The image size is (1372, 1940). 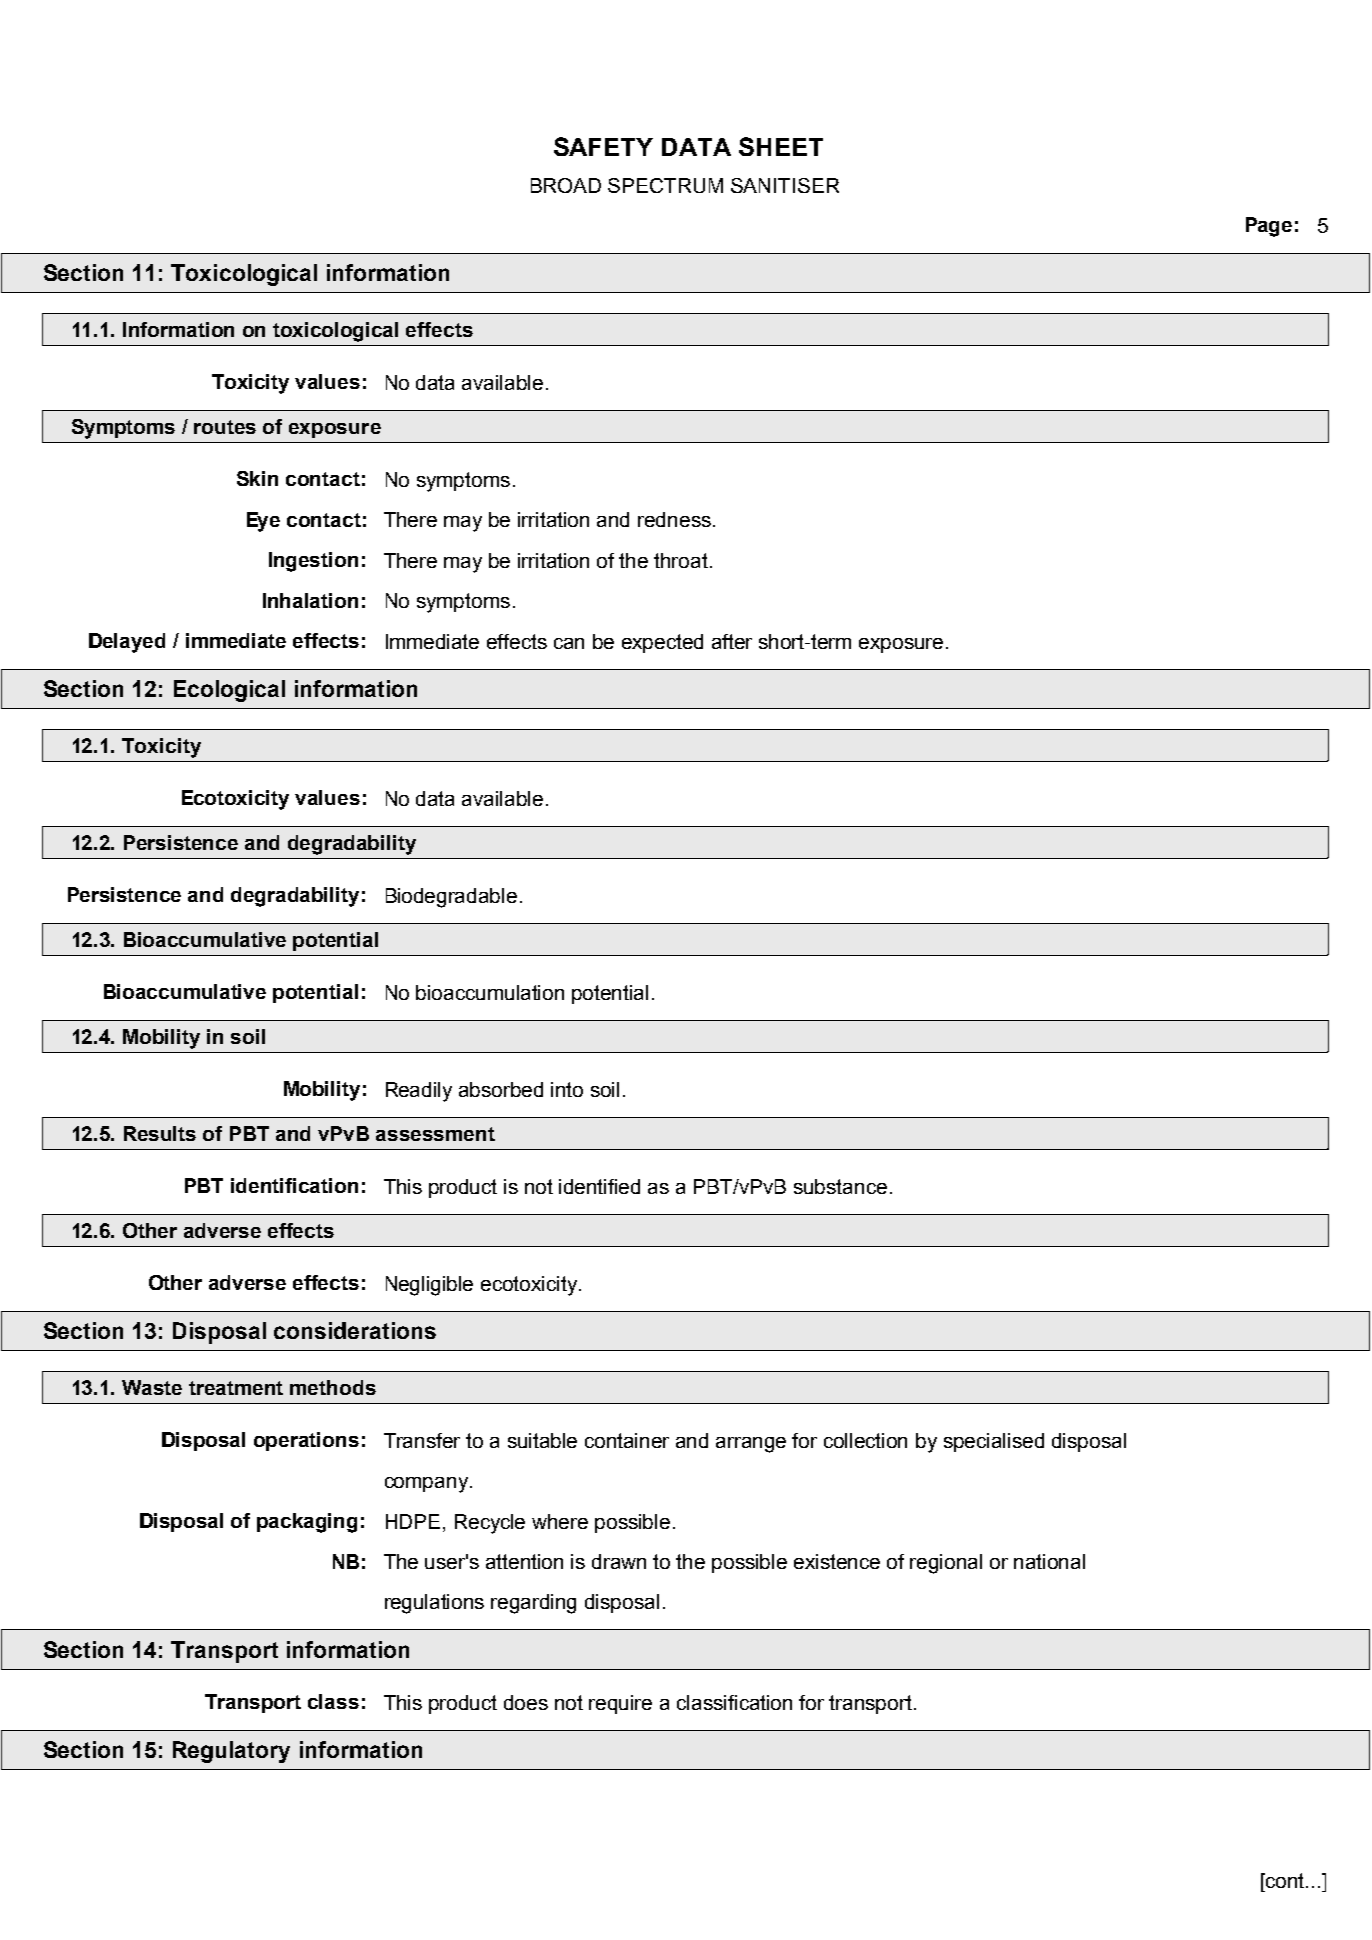 I want to click on Ecological, so click(x=229, y=691).
